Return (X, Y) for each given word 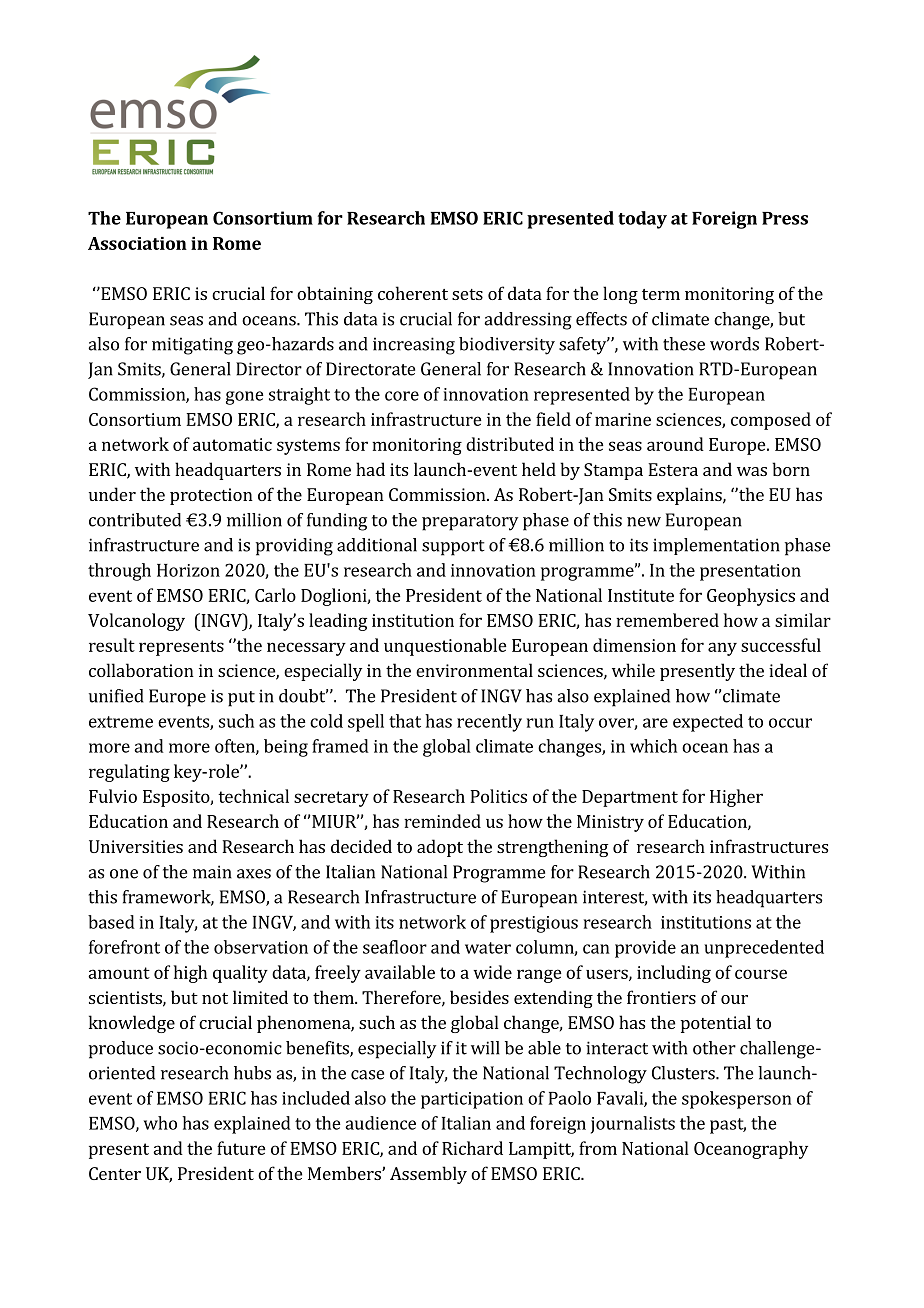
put (241, 699)
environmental (474, 670)
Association (137, 243)
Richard (472, 1148)
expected (708, 723)
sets (467, 294)
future (241, 1148)
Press (785, 218)
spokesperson (737, 1100)
